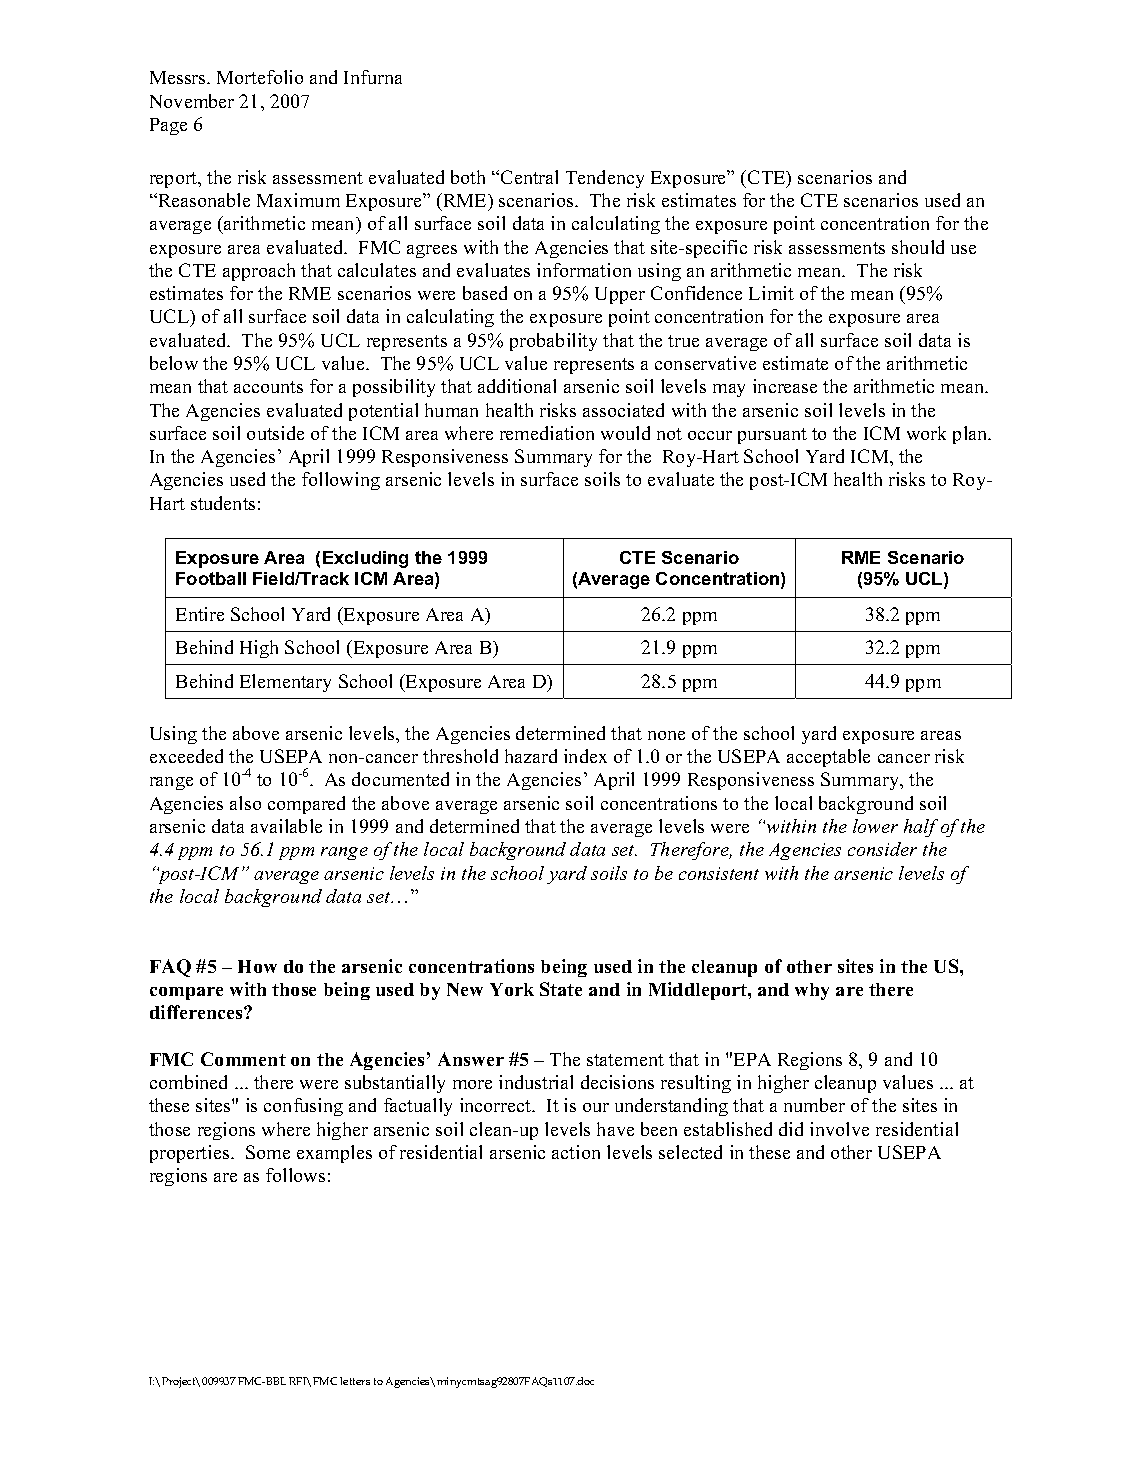 The height and width of the page is (1458, 1127). I want to click on November, so click(192, 101).
